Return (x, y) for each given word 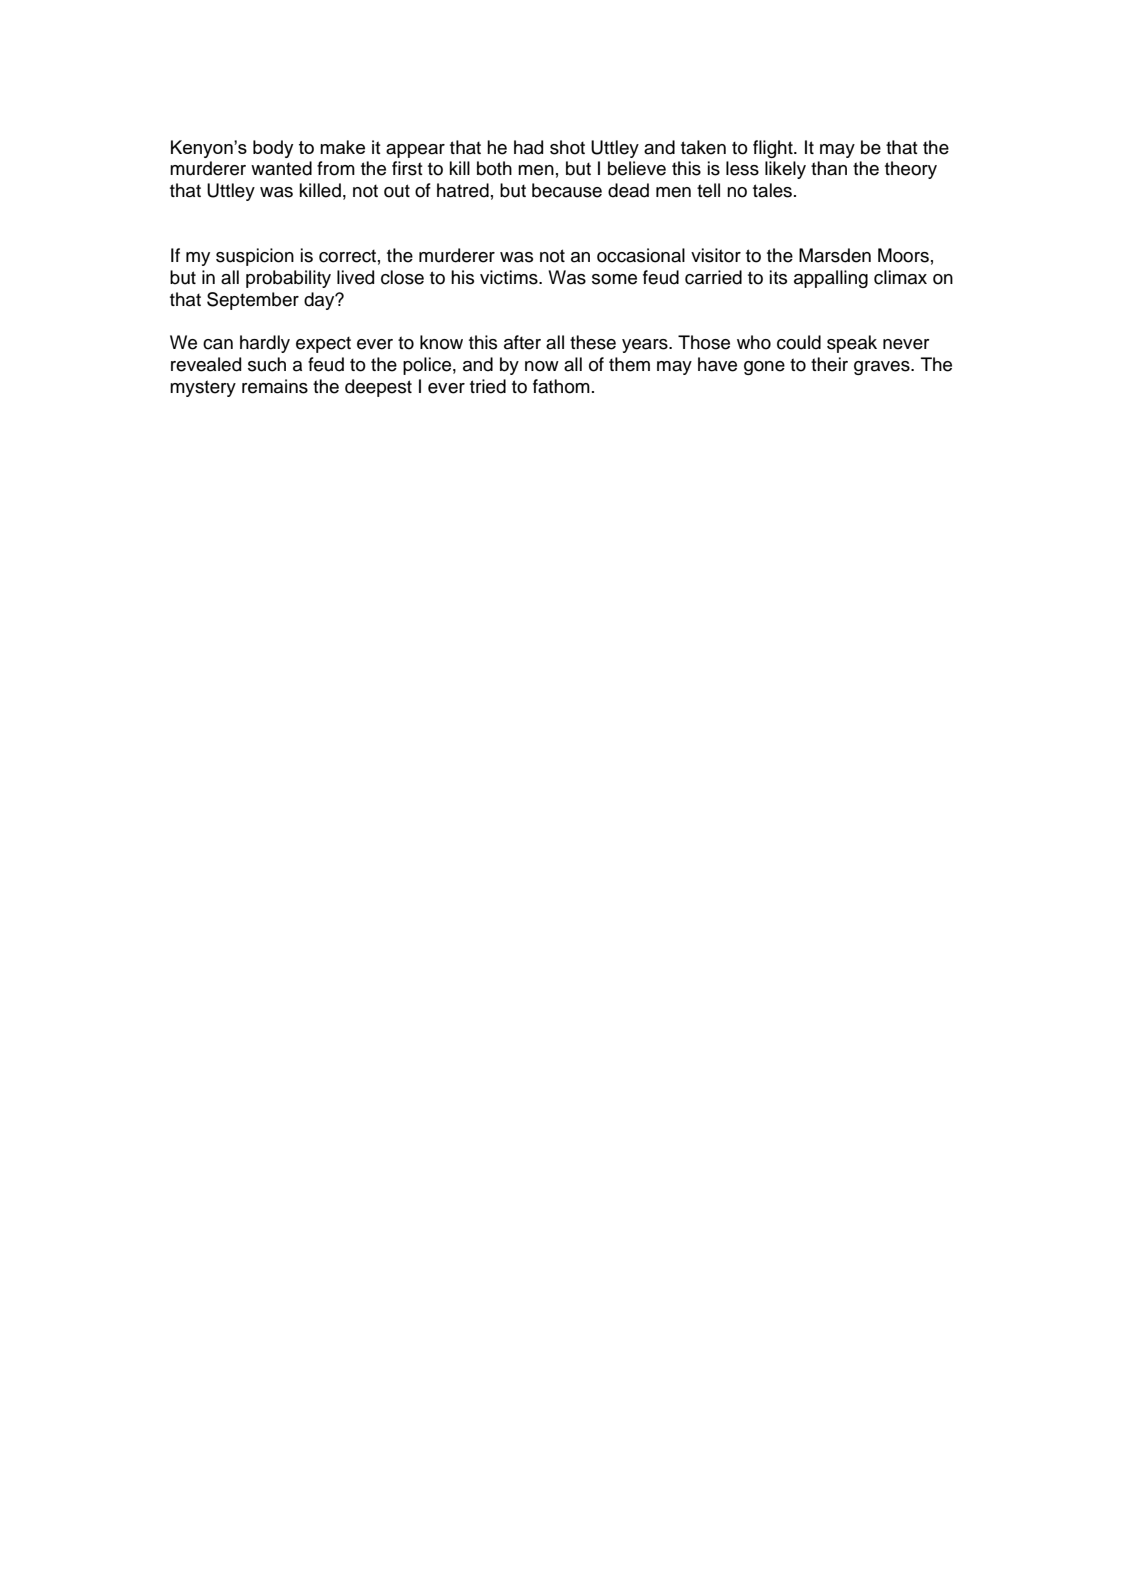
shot (567, 147)
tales (772, 190)
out (397, 191)
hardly (265, 344)
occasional (641, 255)
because (567, 190)
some (614, 279)
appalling (831, 279)
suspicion (255, 257)
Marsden (835, 255)
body (273, 149)
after (522, 342)
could (799, 342)
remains (275, 386)
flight (774, 149)
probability (288, 279)
